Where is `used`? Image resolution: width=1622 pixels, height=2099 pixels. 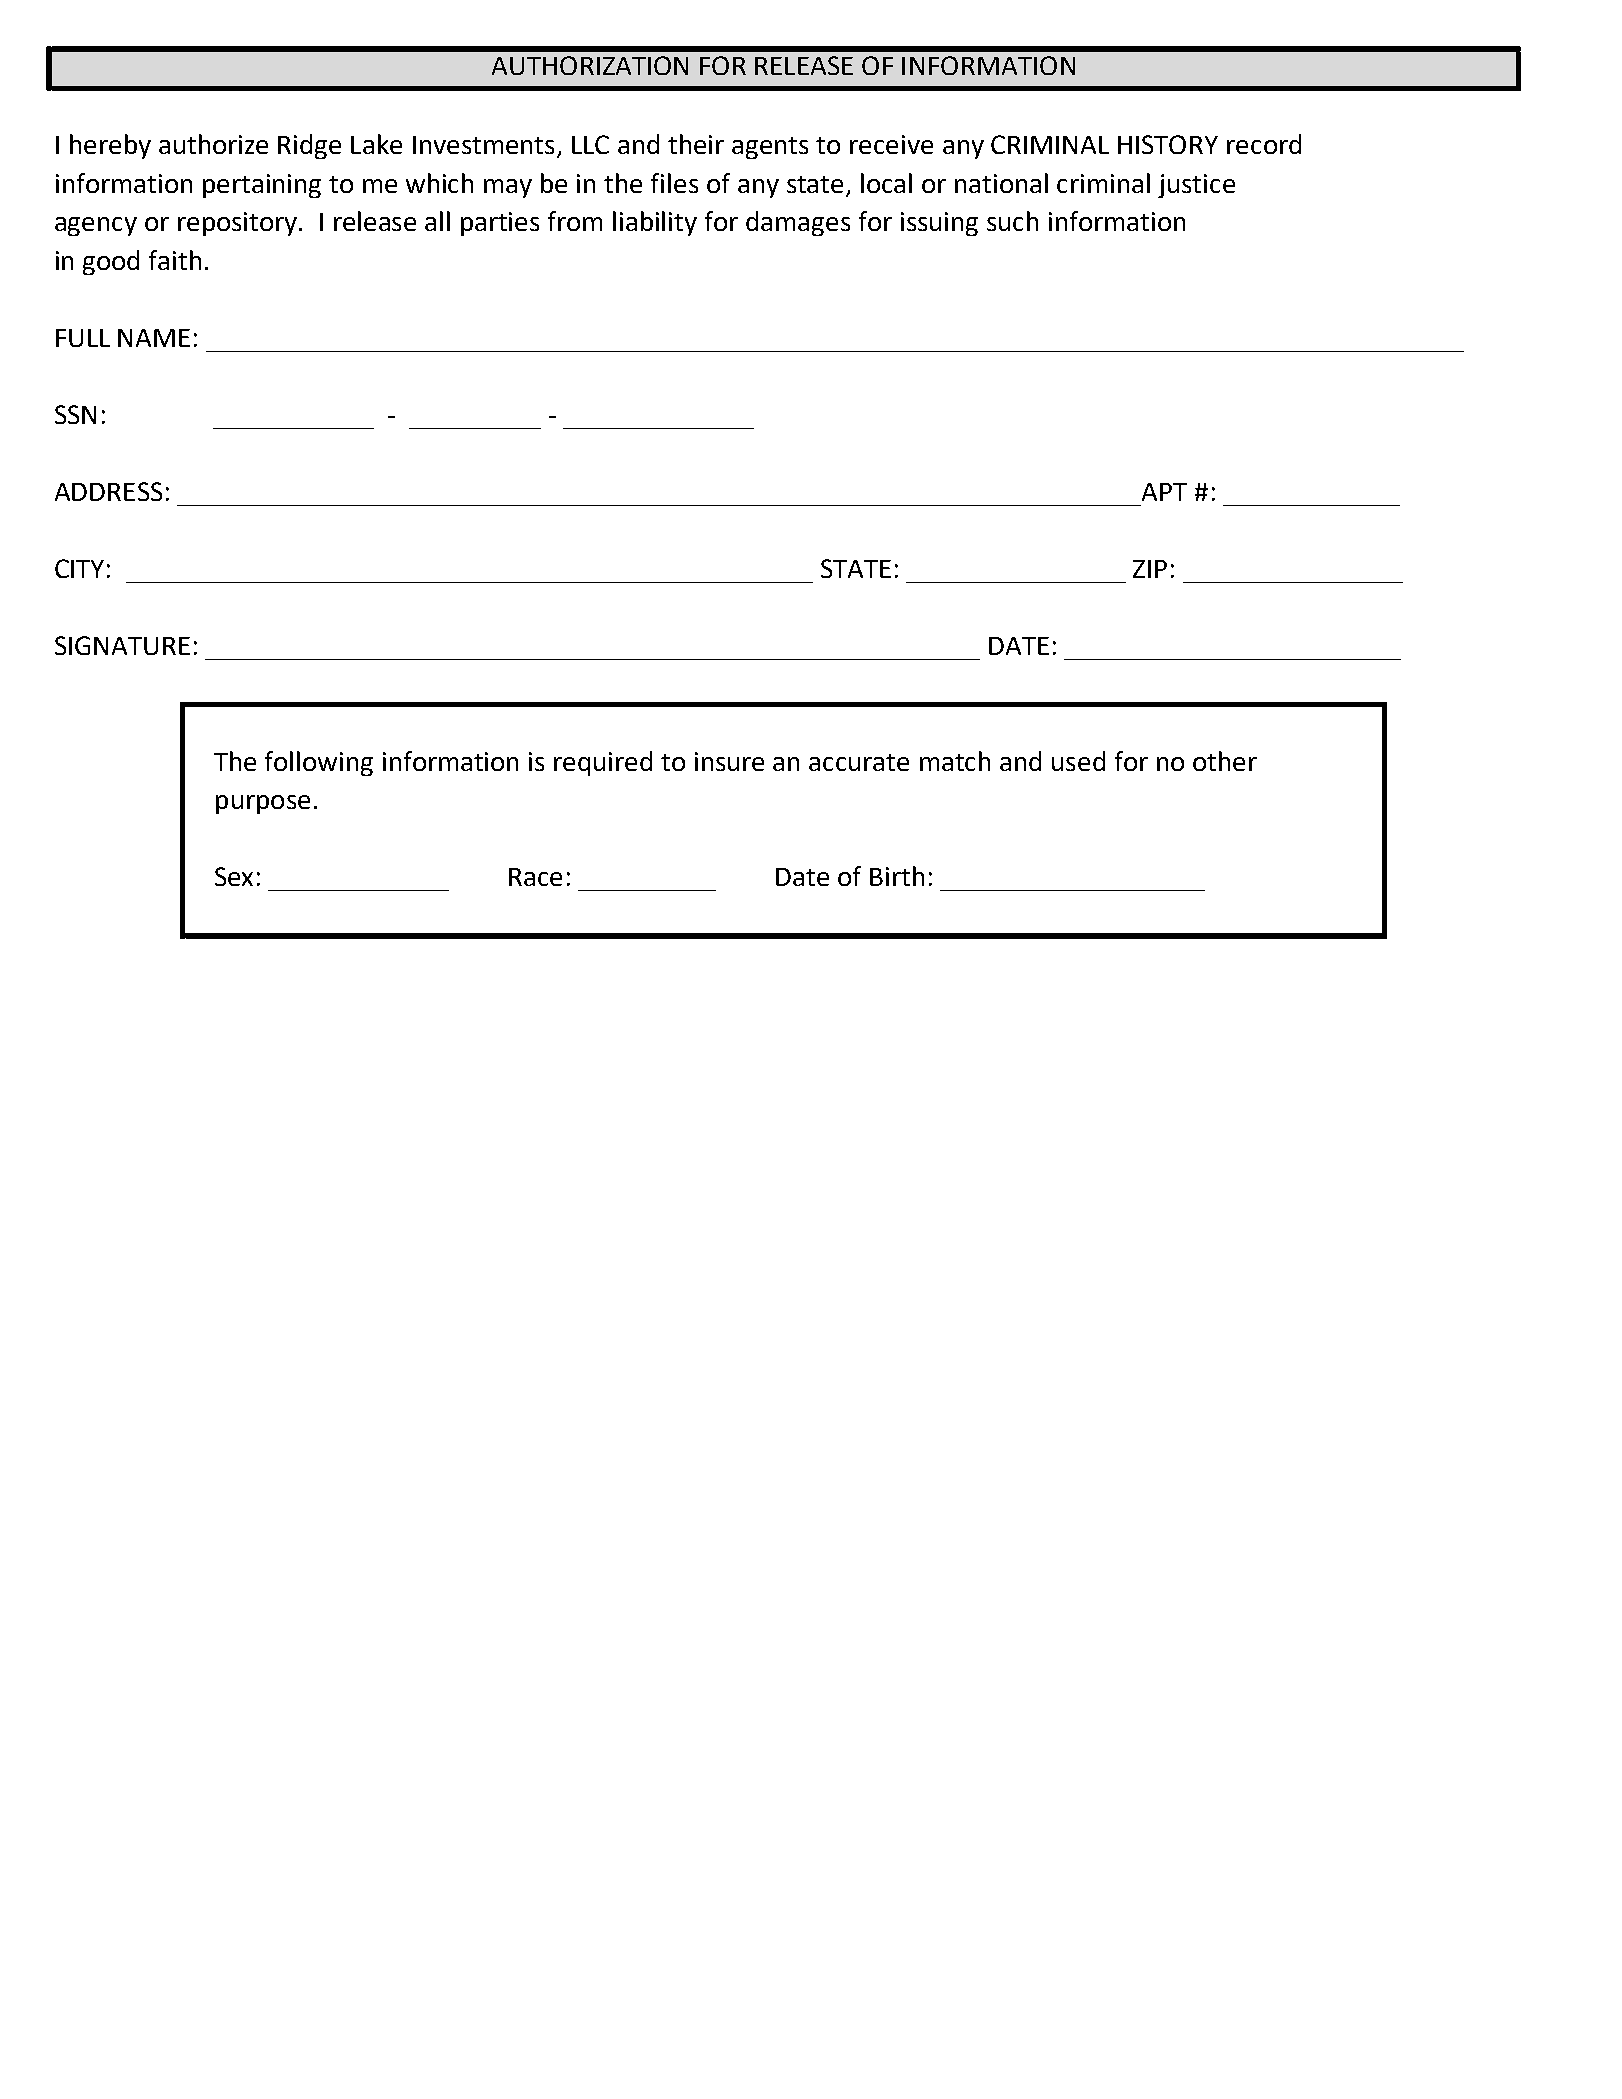
used is located at coordinates (1078, 761).
